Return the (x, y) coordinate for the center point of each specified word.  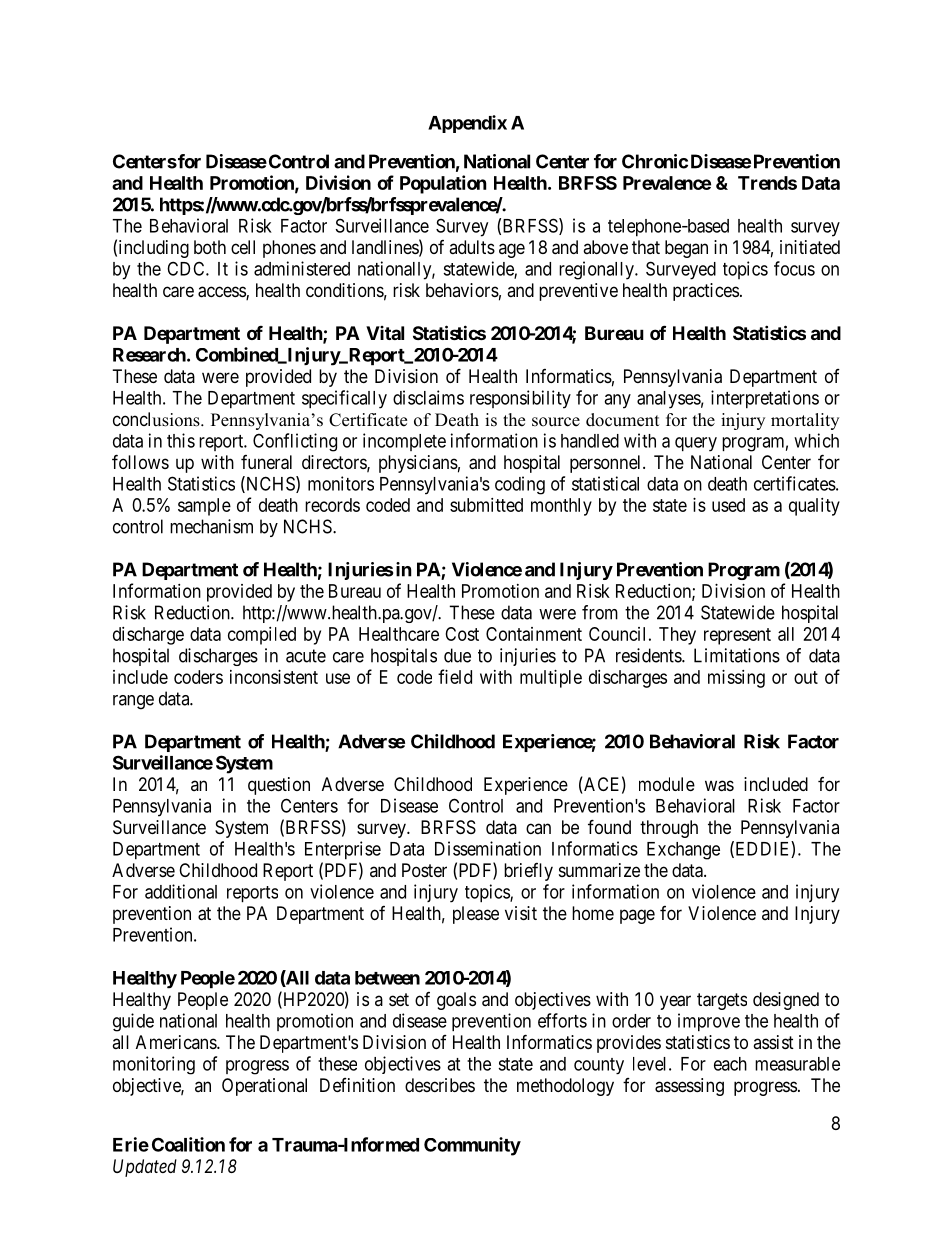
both (210, 247)
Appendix (467, 124)
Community (472, 1146)
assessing (689, 1087)
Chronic (655, 161)
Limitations (737, 655)
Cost (462, 634)
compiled (262, 636)
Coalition (188, 1144)
